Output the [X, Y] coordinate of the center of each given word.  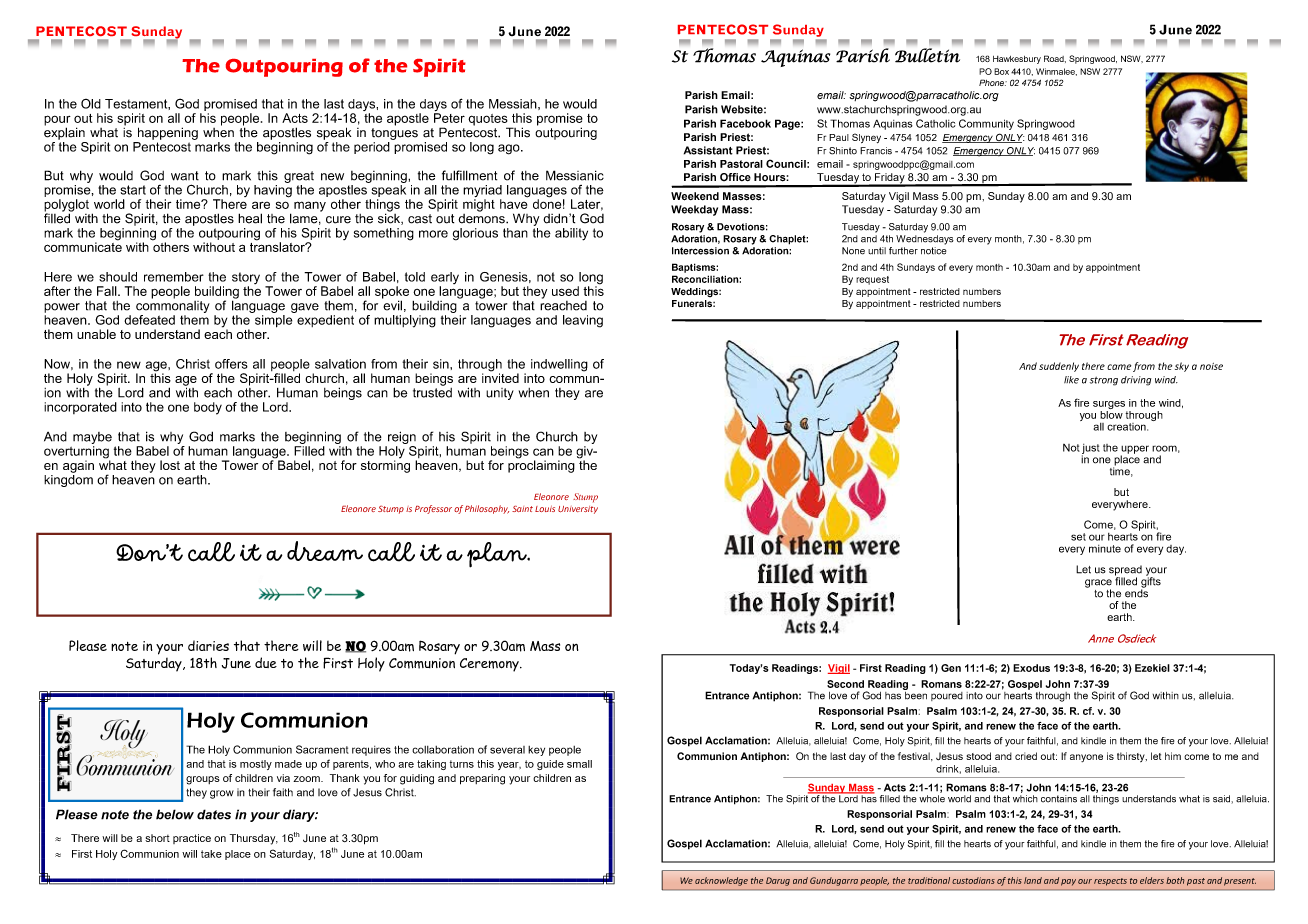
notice [933, 251]
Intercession [700, 251]
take [211, 854]
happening [168, 133]
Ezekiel [1152, 668]
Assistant [708, 150]
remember [174, 277]
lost [170, 465]
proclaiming [541, 465]
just [1091, 450]
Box [1001, 71]
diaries [208, 645]
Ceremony [490, 665]
